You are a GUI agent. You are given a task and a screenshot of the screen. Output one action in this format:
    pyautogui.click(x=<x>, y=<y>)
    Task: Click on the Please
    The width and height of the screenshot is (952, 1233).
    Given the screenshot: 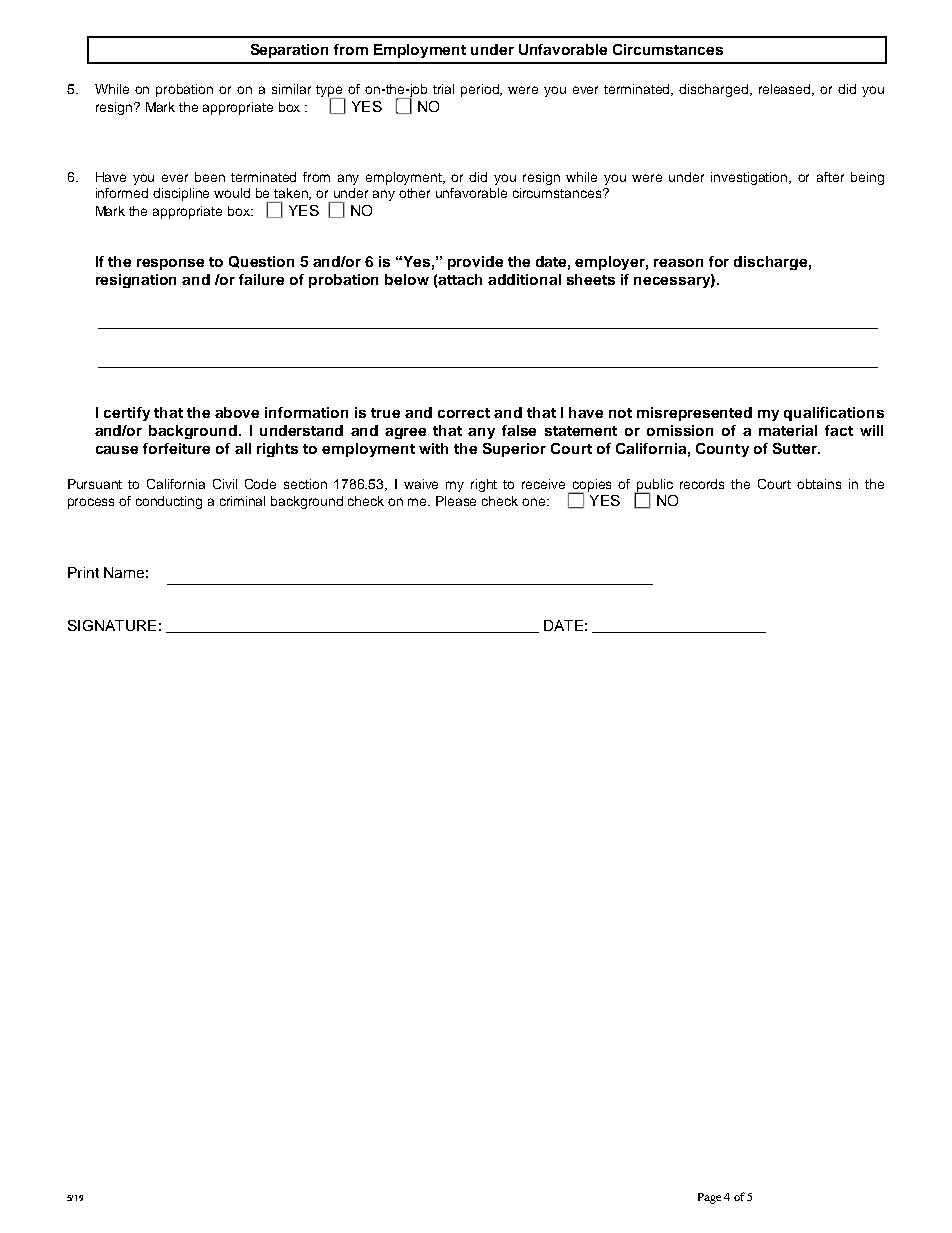 What is the action you would take?
    pyautogui.click(x=456, y=501)
